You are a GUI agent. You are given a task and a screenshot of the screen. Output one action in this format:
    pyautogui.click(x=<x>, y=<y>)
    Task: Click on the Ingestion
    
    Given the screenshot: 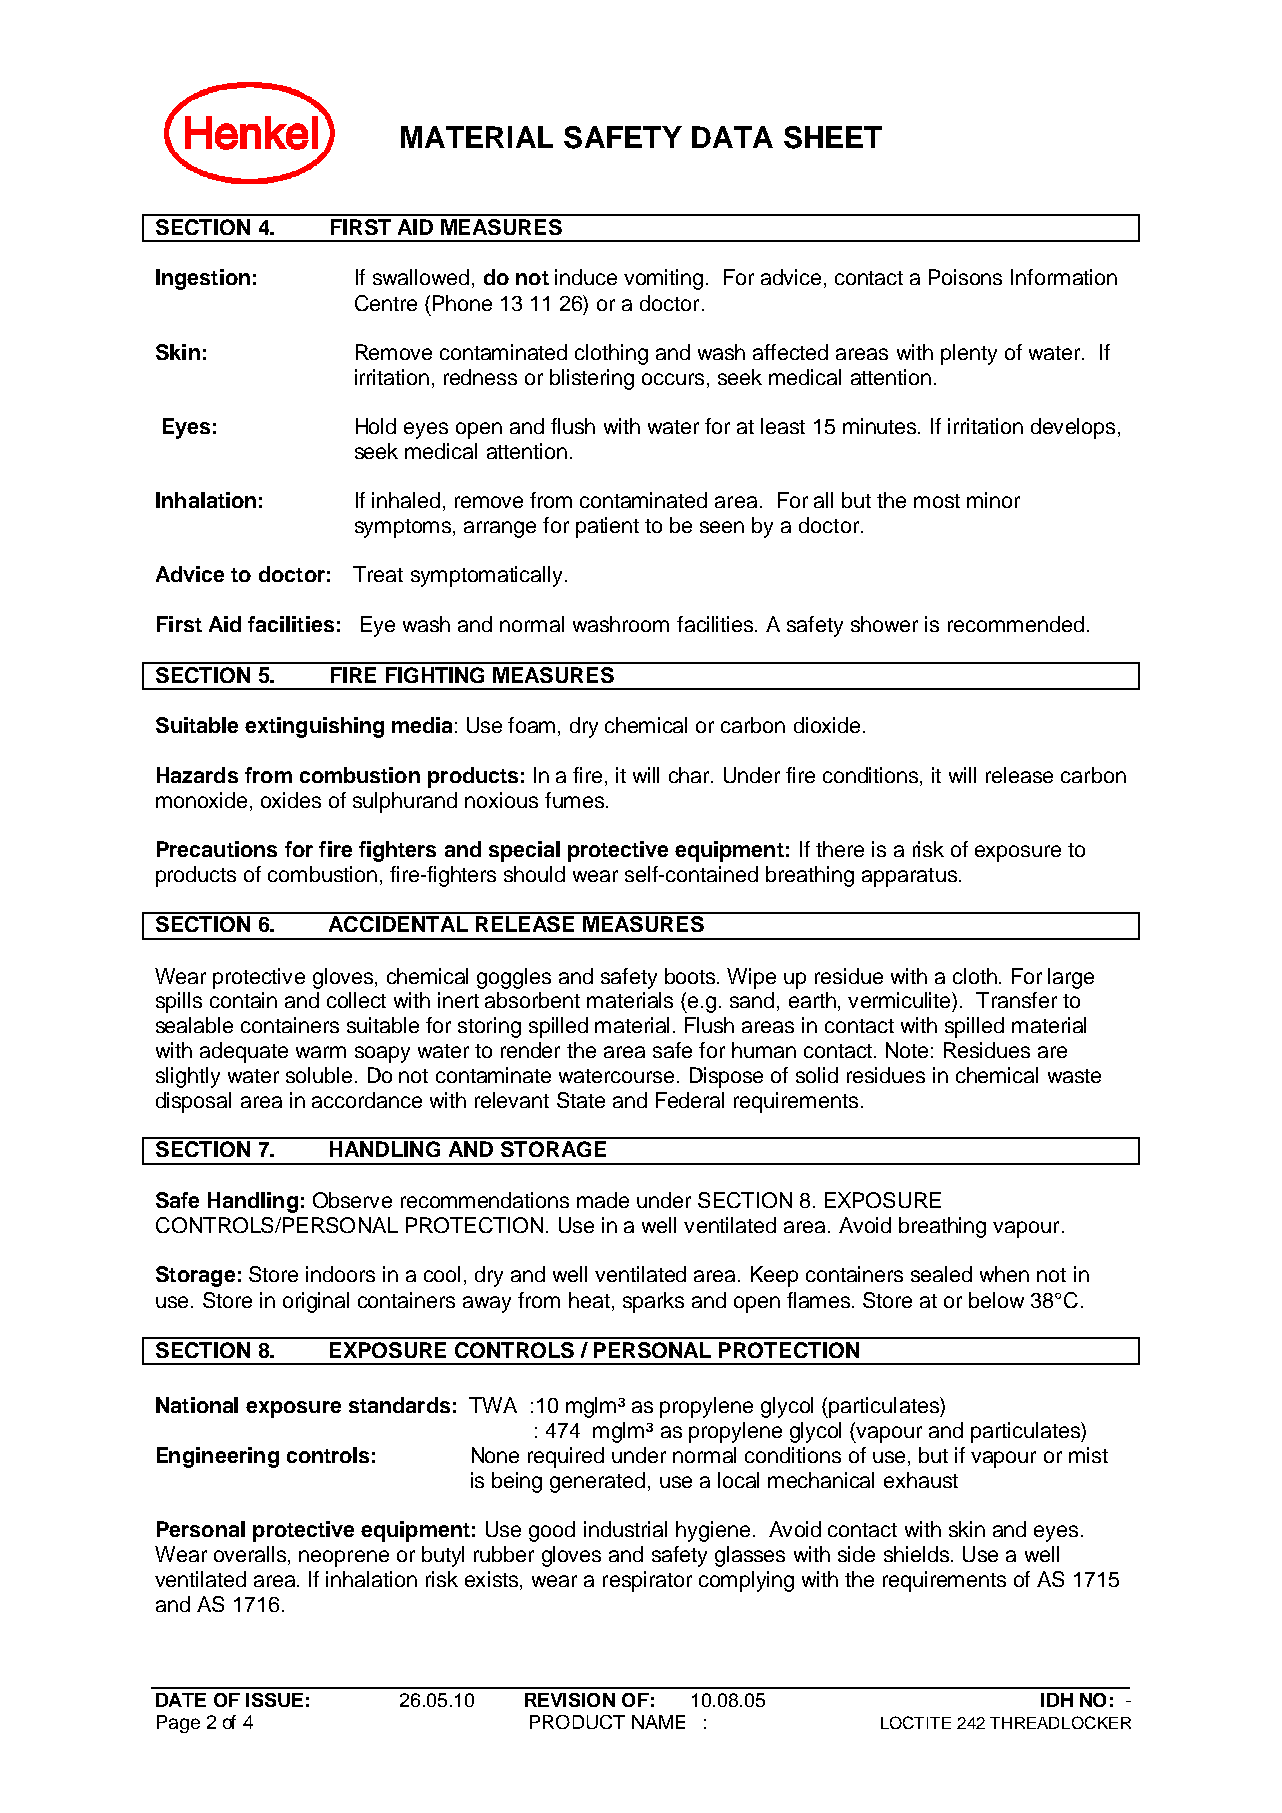 What is the action you would take?
    pyautogui.click(x=203, y=279)
